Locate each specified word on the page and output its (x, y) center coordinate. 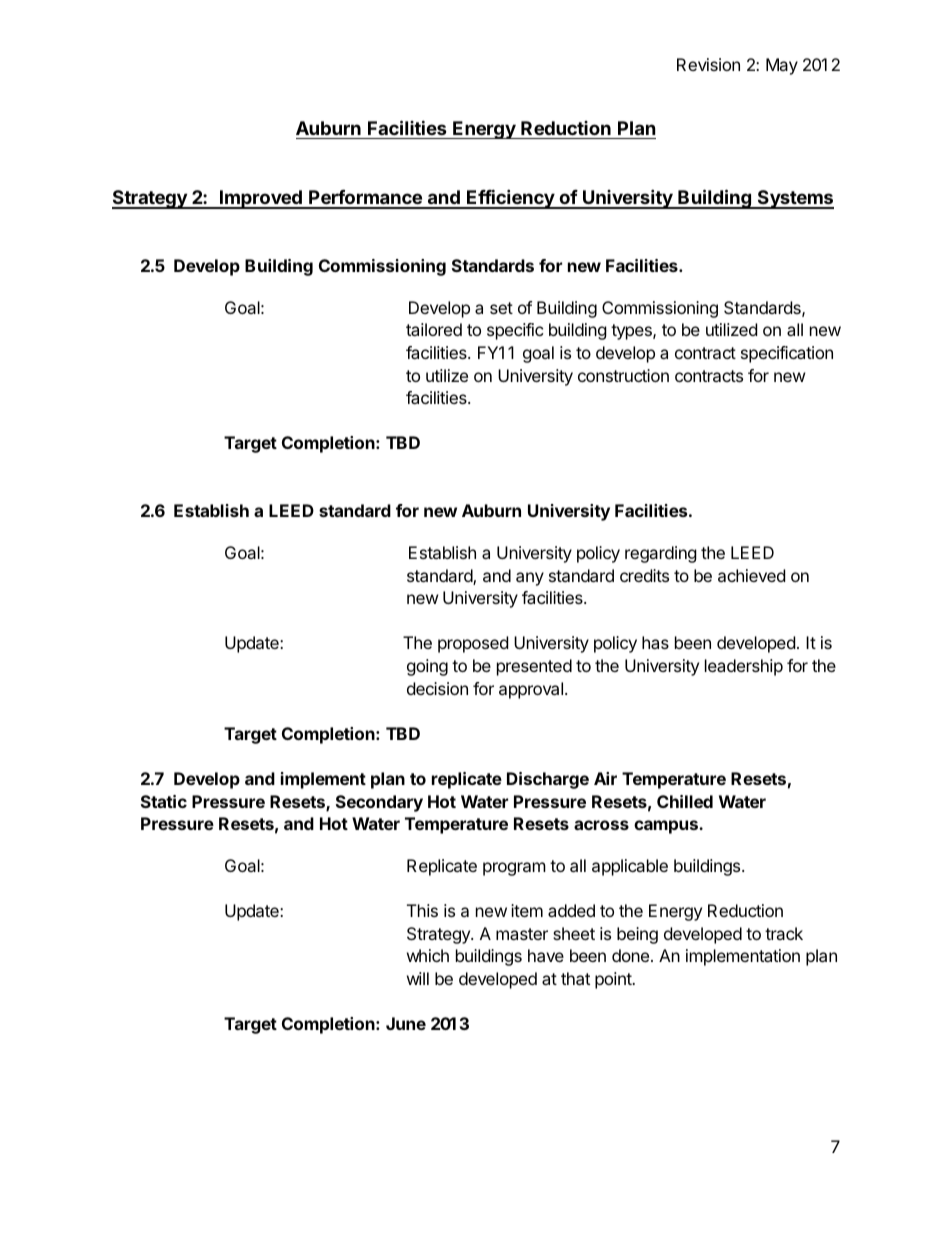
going (427, 667)
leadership (744, 667)
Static (164, 801)
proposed (473, 644)
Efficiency (510, 199)
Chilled (685, 801)
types (632, 332)
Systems (794, 199)
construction (623, 375)
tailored (434, 329)
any (530, 579)
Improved (261, 199)
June (406, 1023)
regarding (661, 554)
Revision (708, 64)
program (514, 869)
